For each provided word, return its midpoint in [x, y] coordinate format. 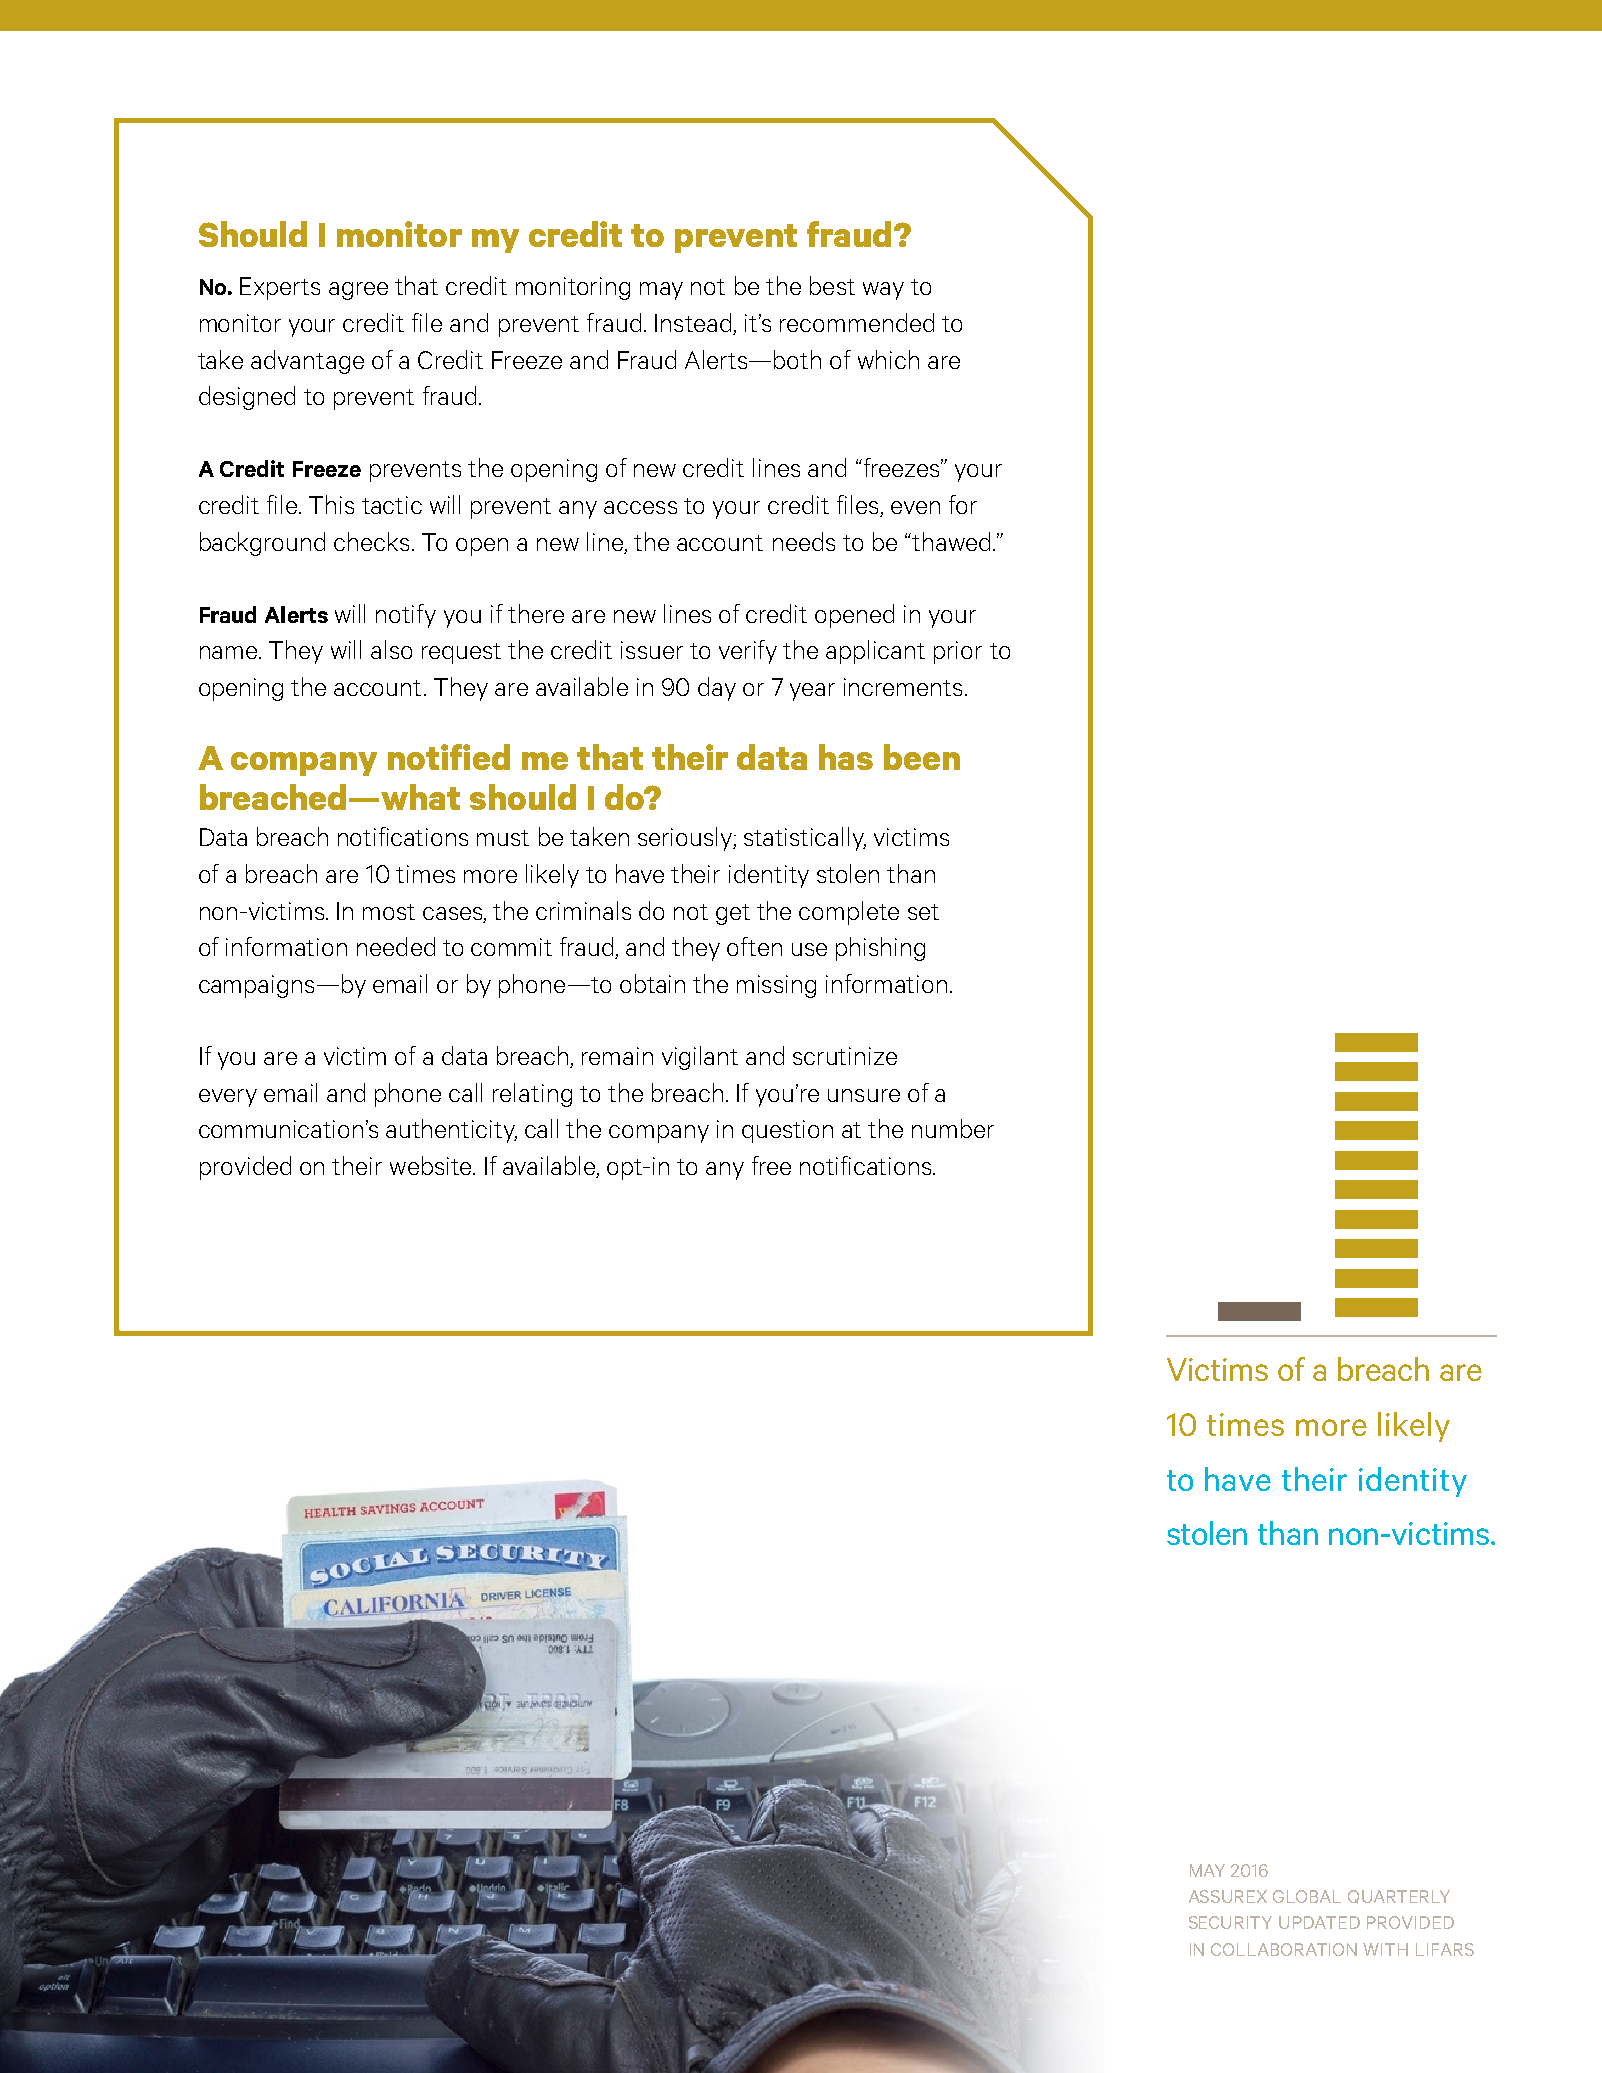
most [389, 912]
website [432, 1165]
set [923, 912]
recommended [857, 322]
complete [849, 913]
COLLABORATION [1284, 1949]
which [888, 359]
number [953, 1128]
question [787, 1131]
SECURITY [1230, 1922]
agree [358, 291]
